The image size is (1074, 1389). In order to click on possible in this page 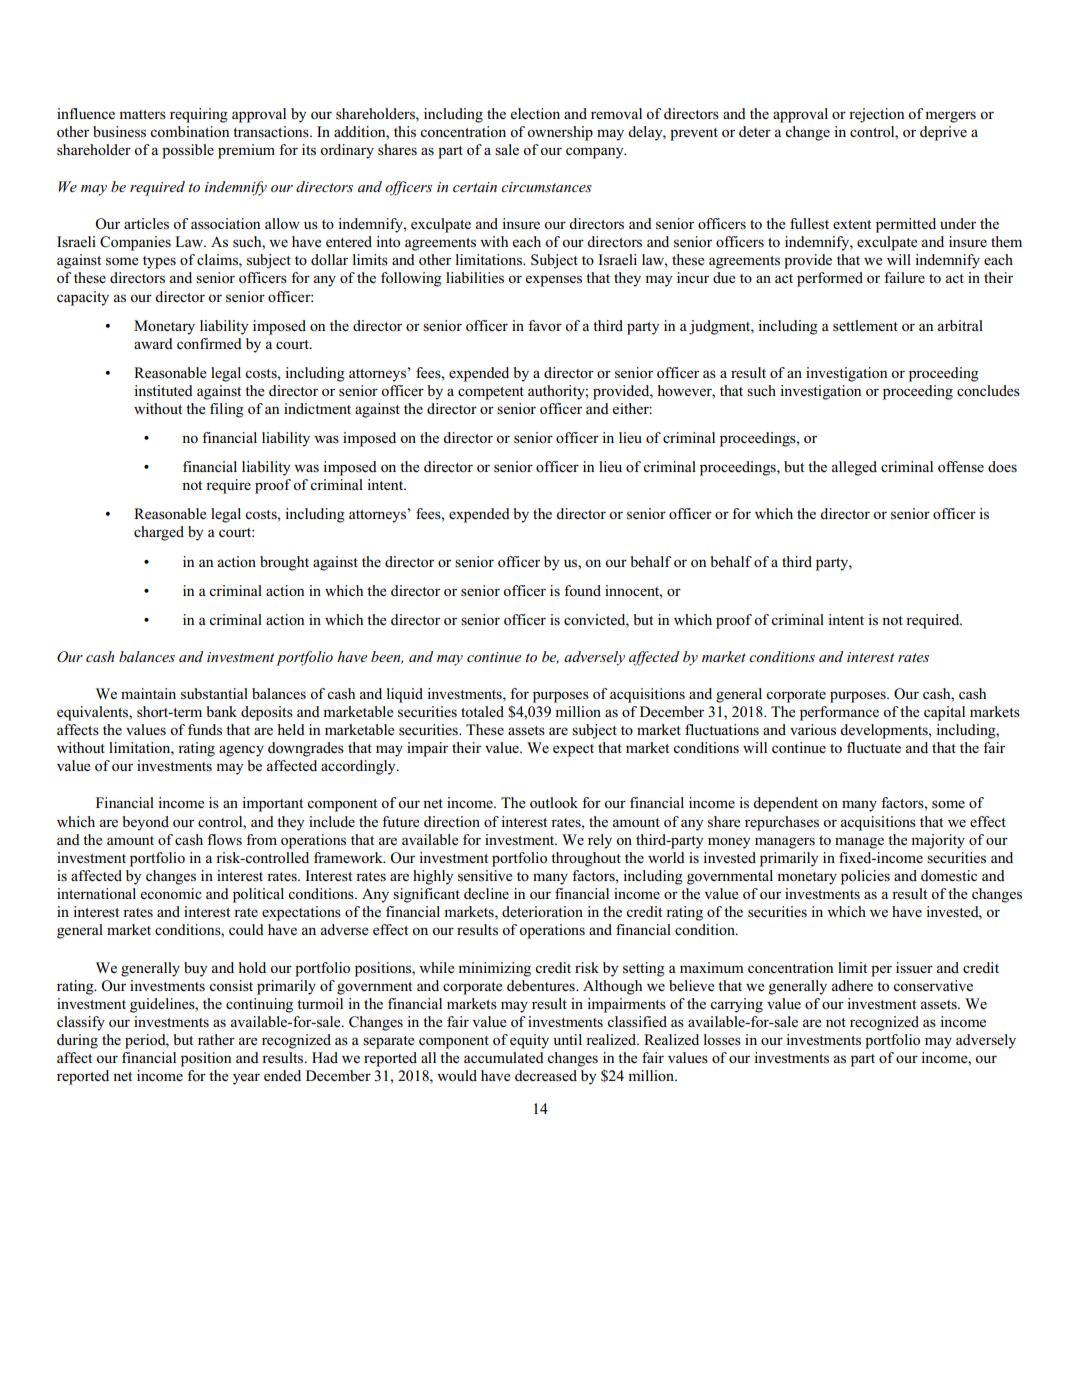, I will do `click(188, 151)`.
